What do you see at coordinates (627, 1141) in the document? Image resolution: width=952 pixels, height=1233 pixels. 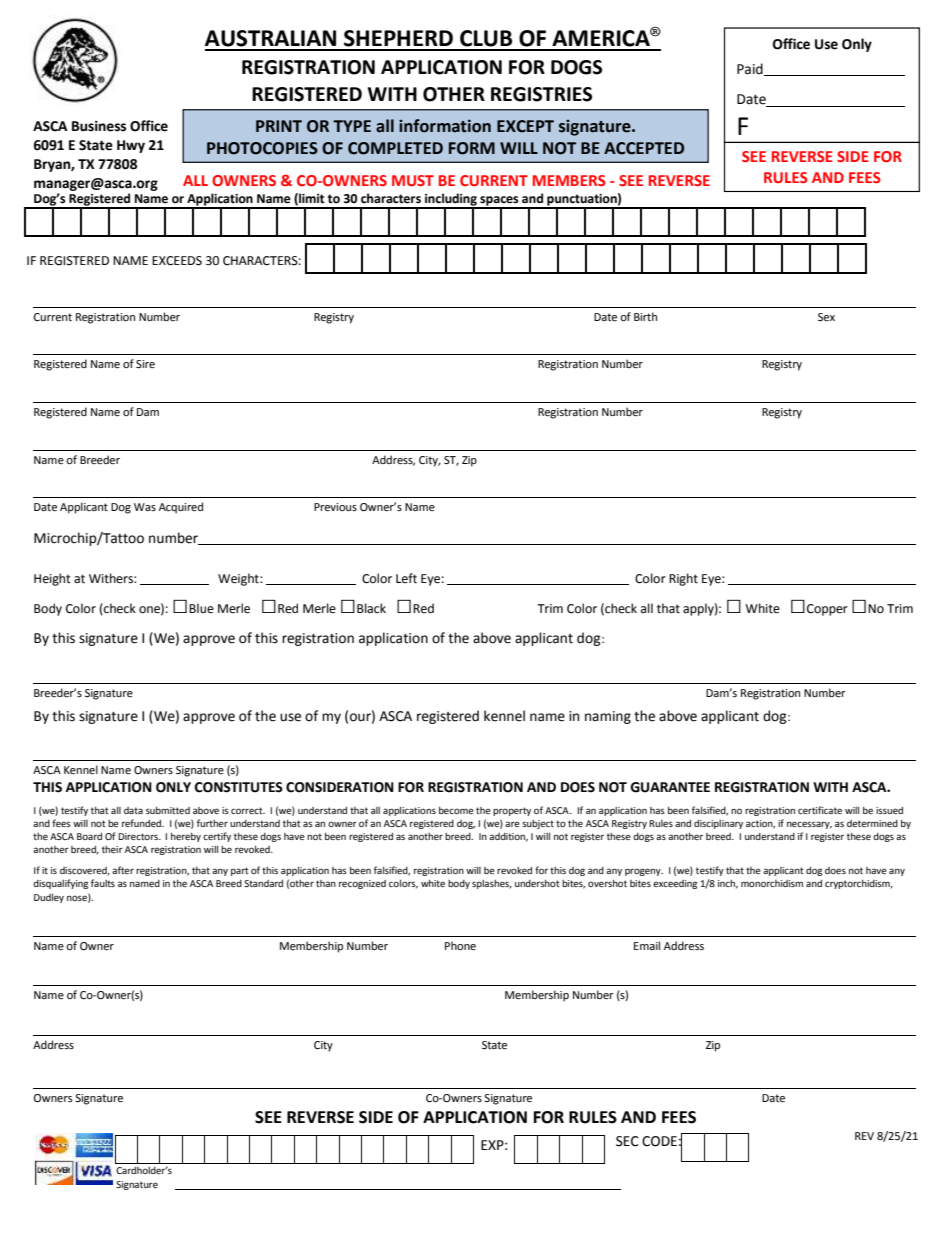 I see `SEC` at bounding box center [627, 1141].
